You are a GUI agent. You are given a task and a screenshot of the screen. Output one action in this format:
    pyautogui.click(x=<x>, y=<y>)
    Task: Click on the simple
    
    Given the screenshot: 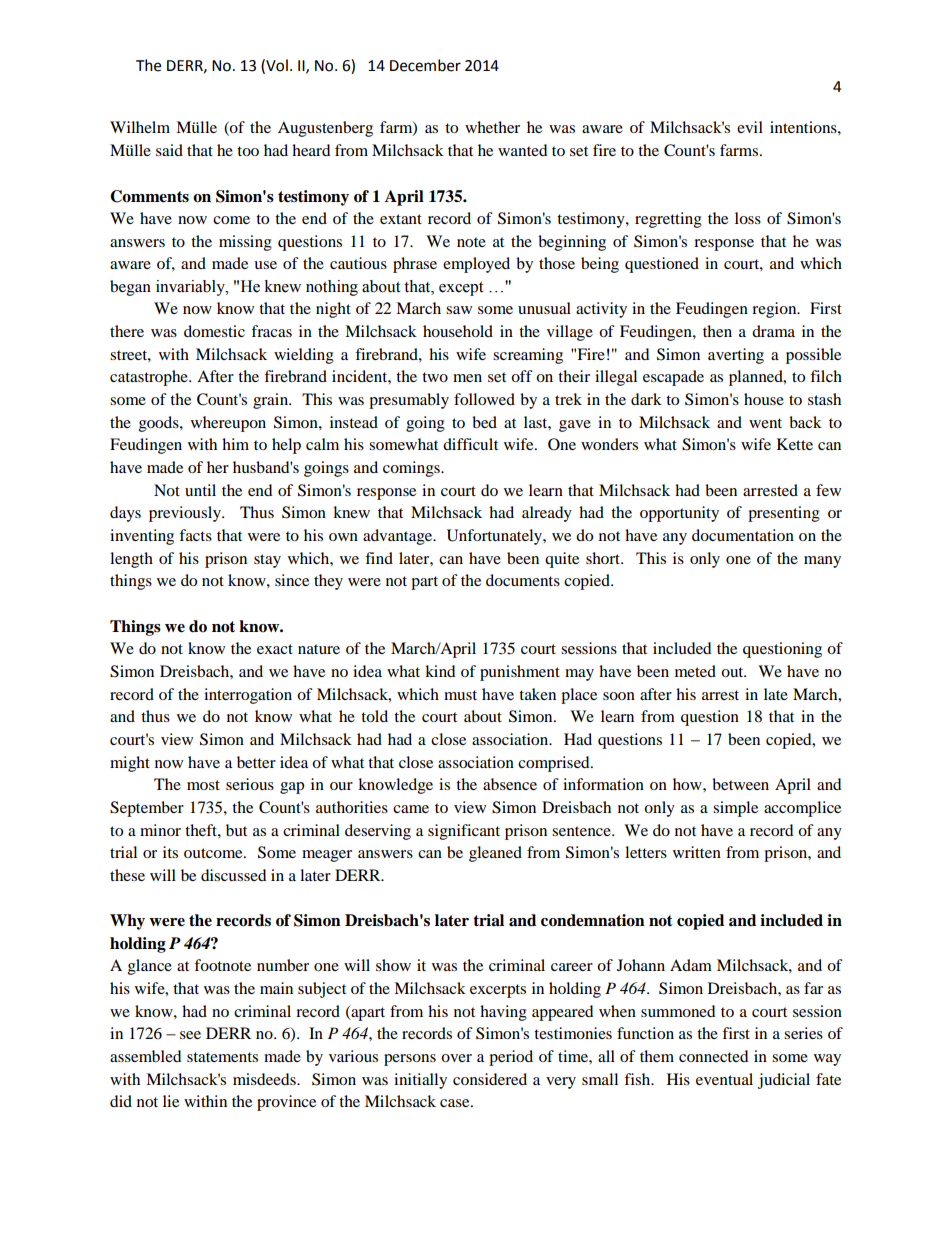 What is the action you would take?
    pyautogui.click(x=735, y=809)
